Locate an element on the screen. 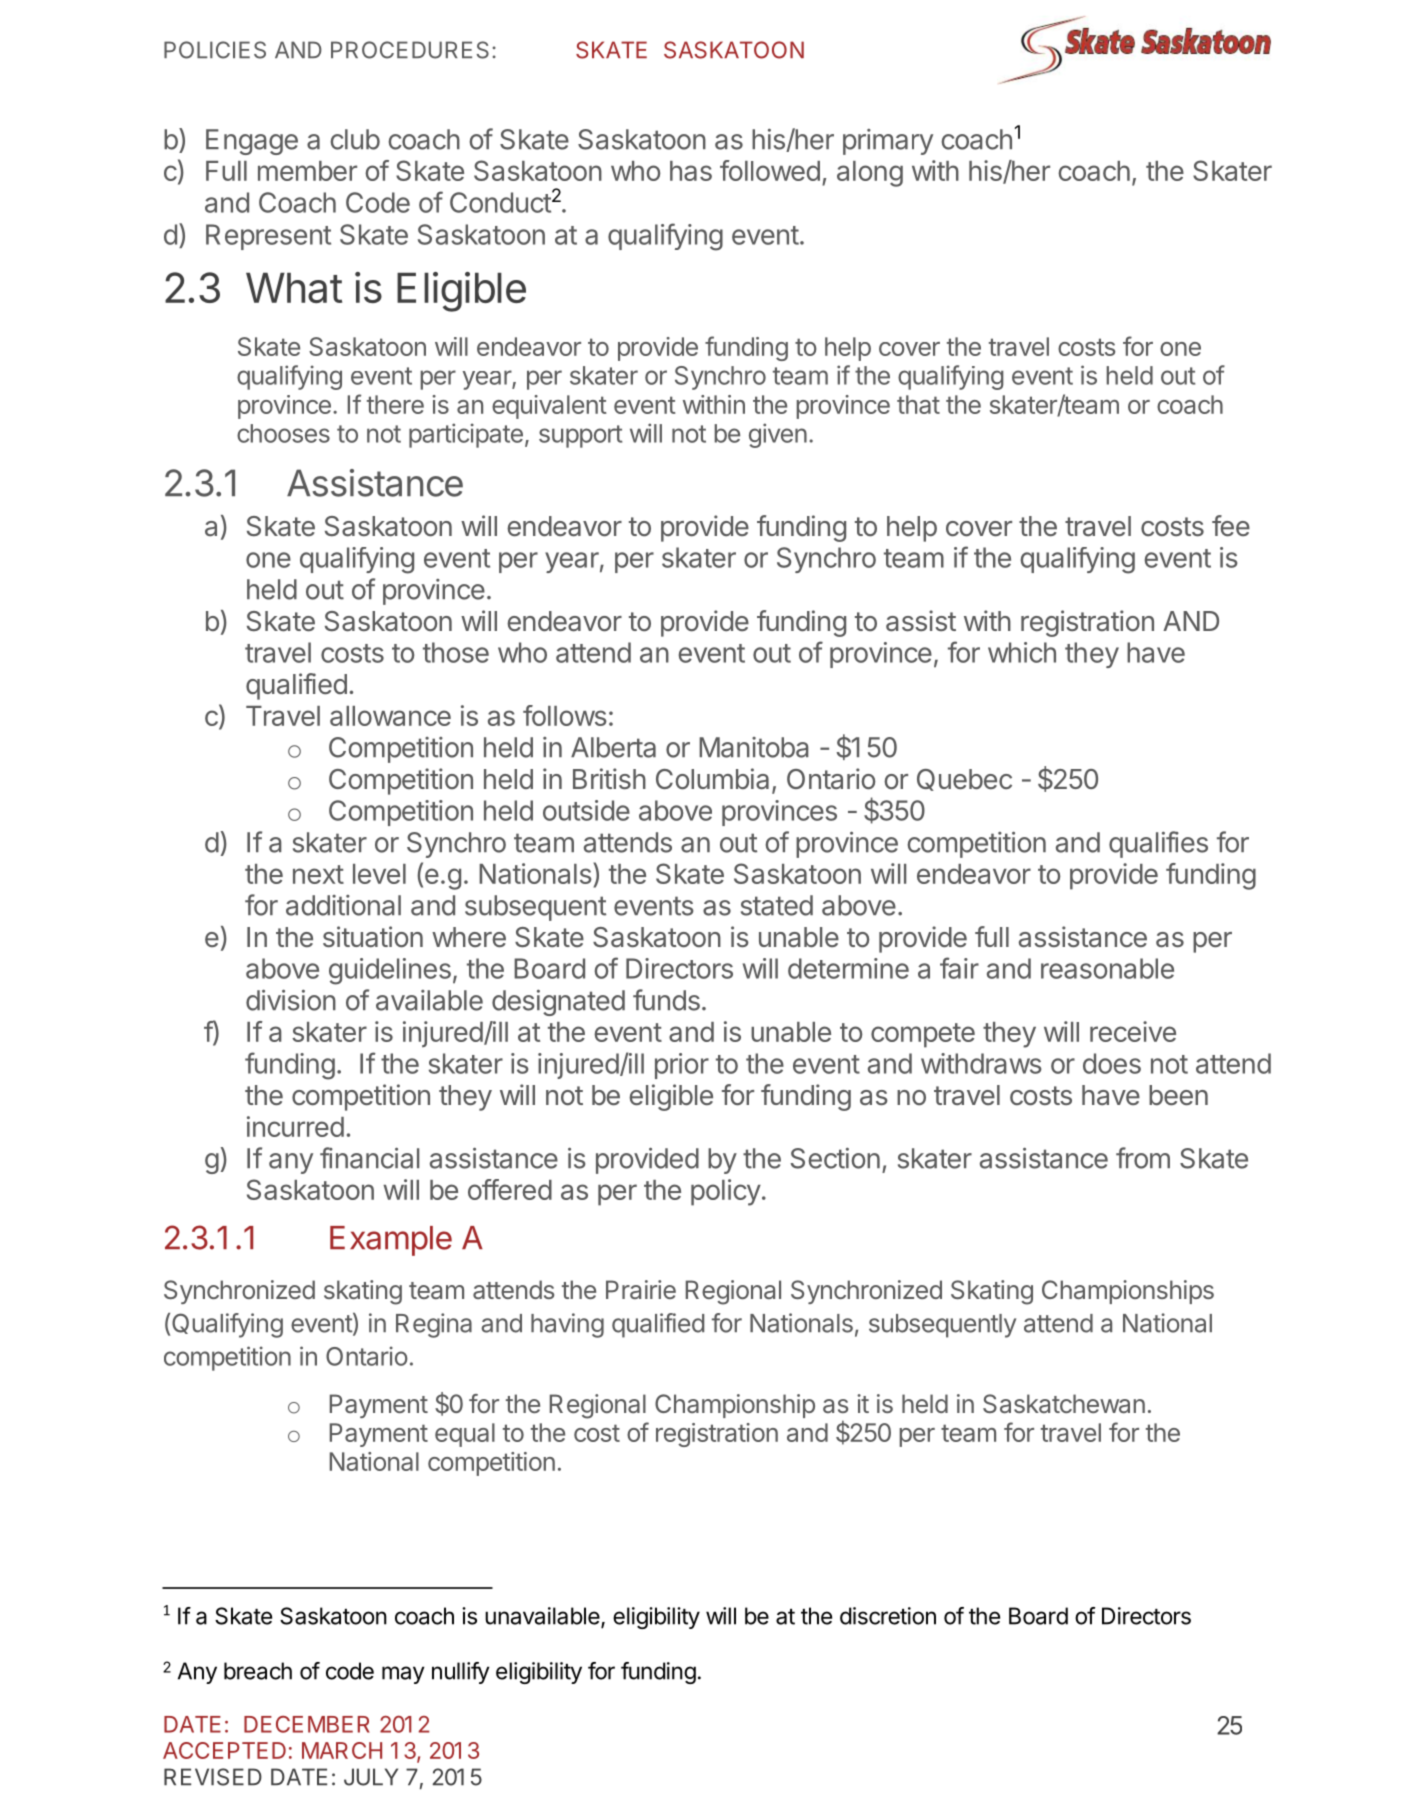 The width and height of the screenshot is (1402, 1814). primary is located at coordinates (888, 142).
